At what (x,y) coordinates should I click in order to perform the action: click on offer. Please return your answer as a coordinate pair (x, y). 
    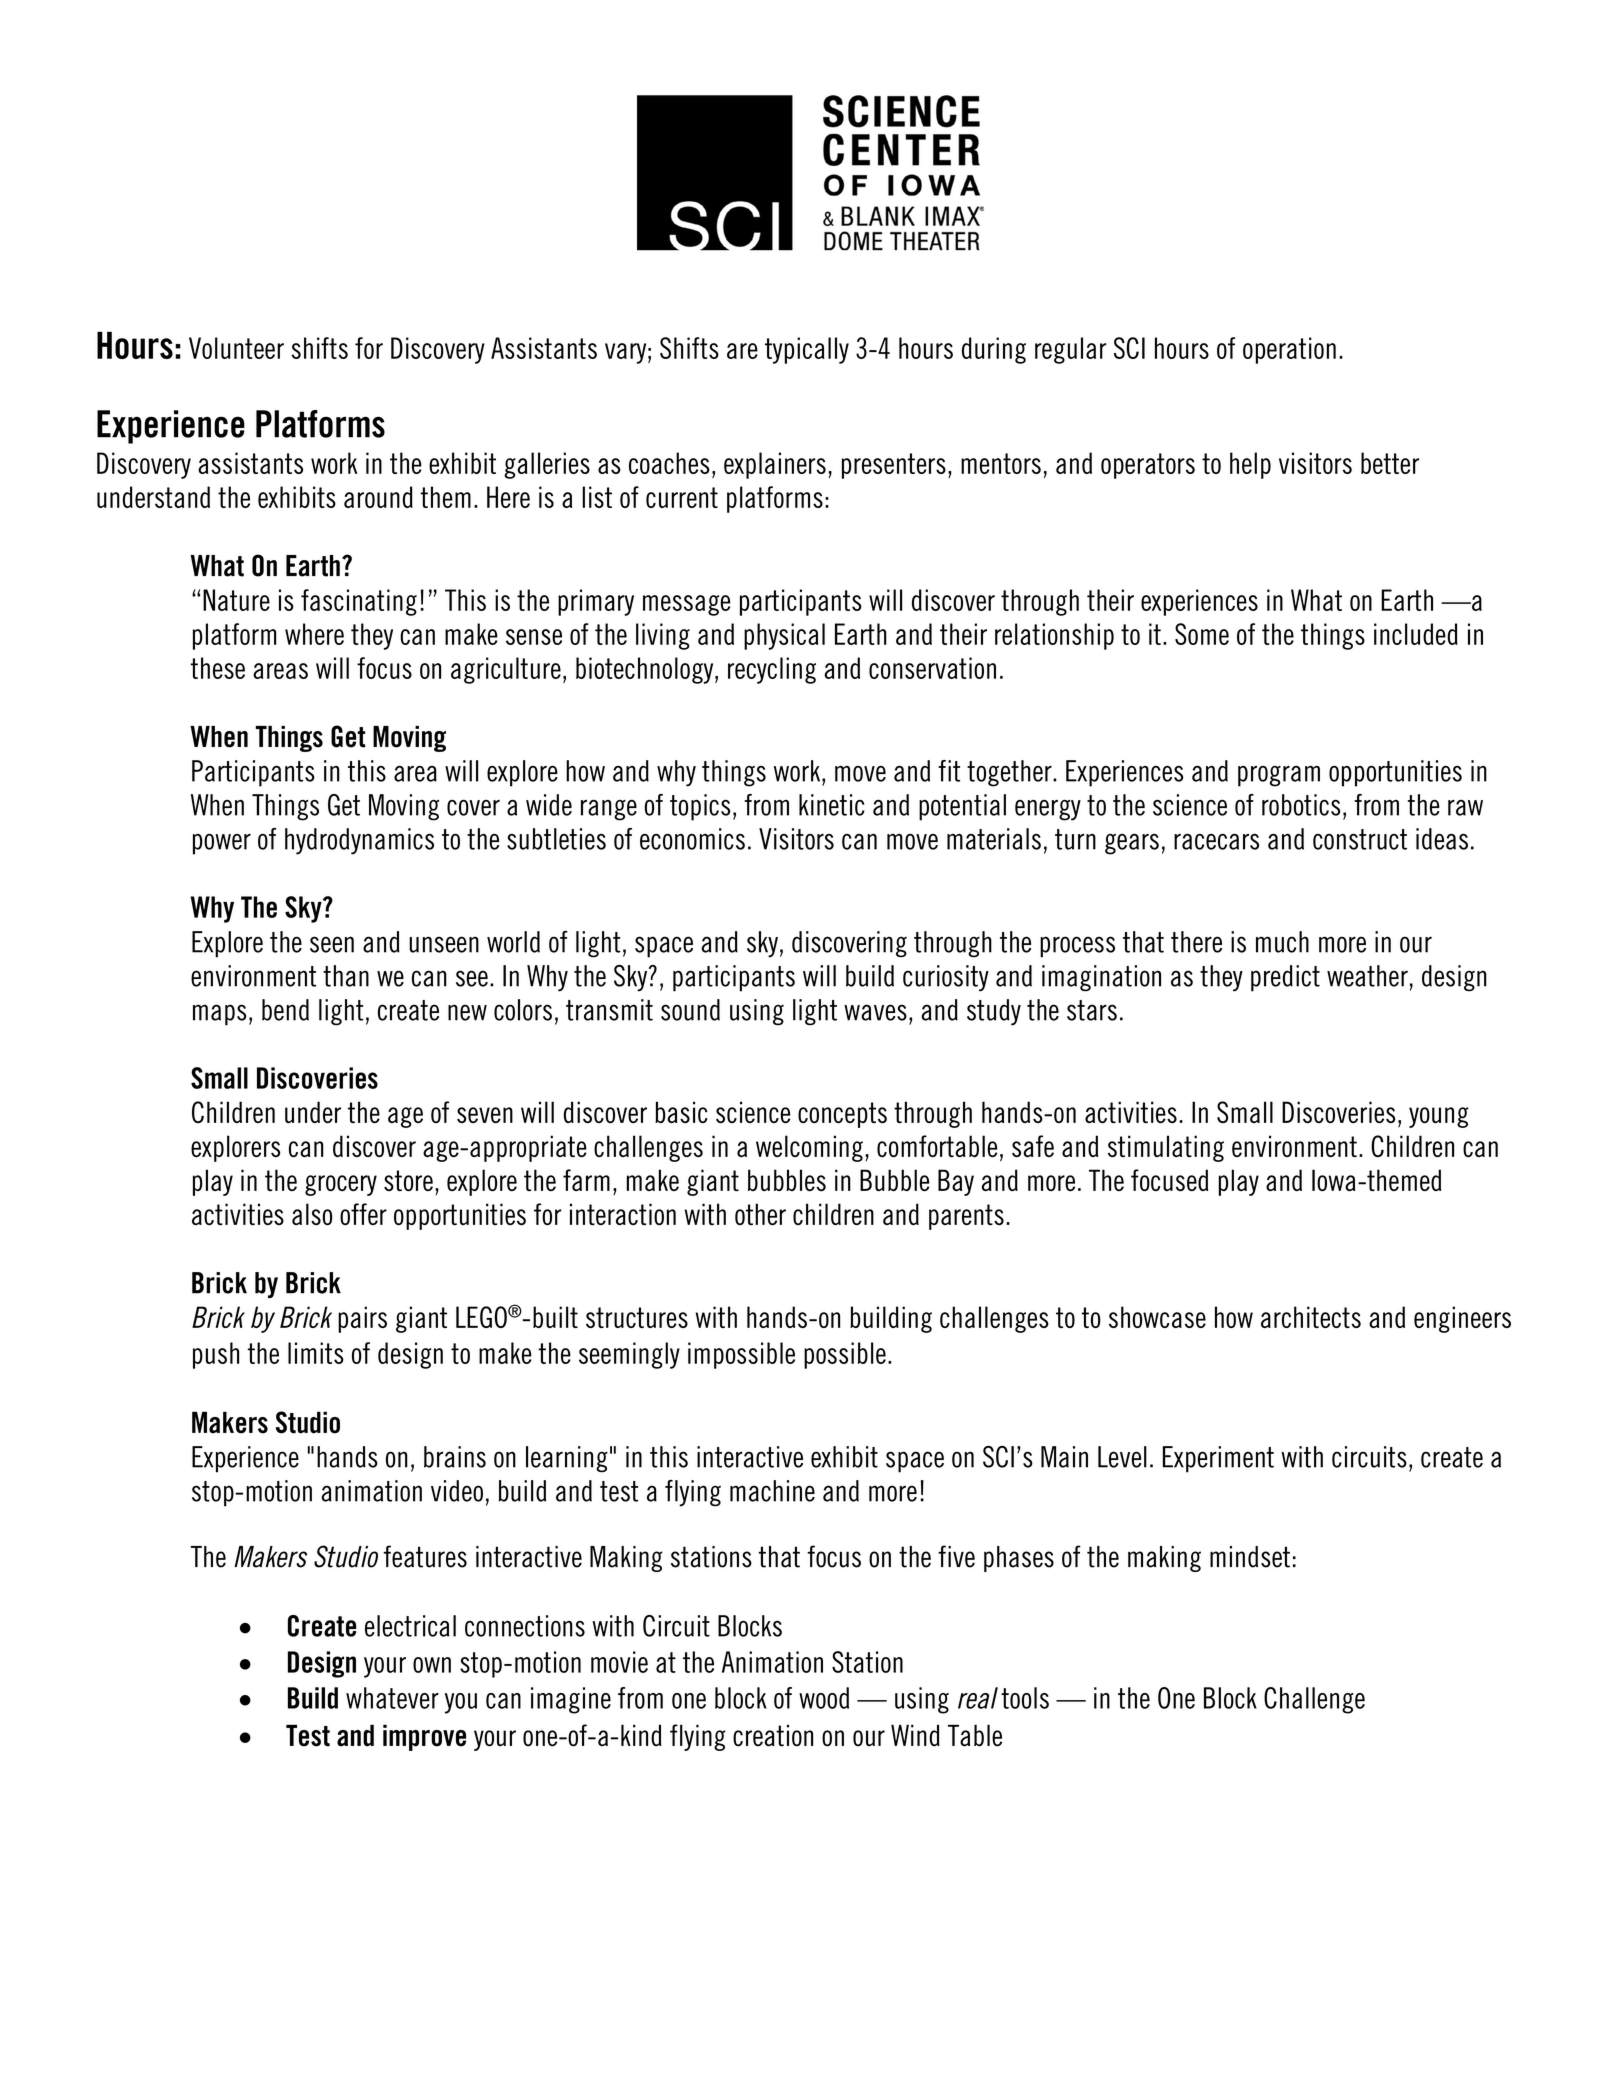
    Looking at the image, I should click on (363, 1214).
